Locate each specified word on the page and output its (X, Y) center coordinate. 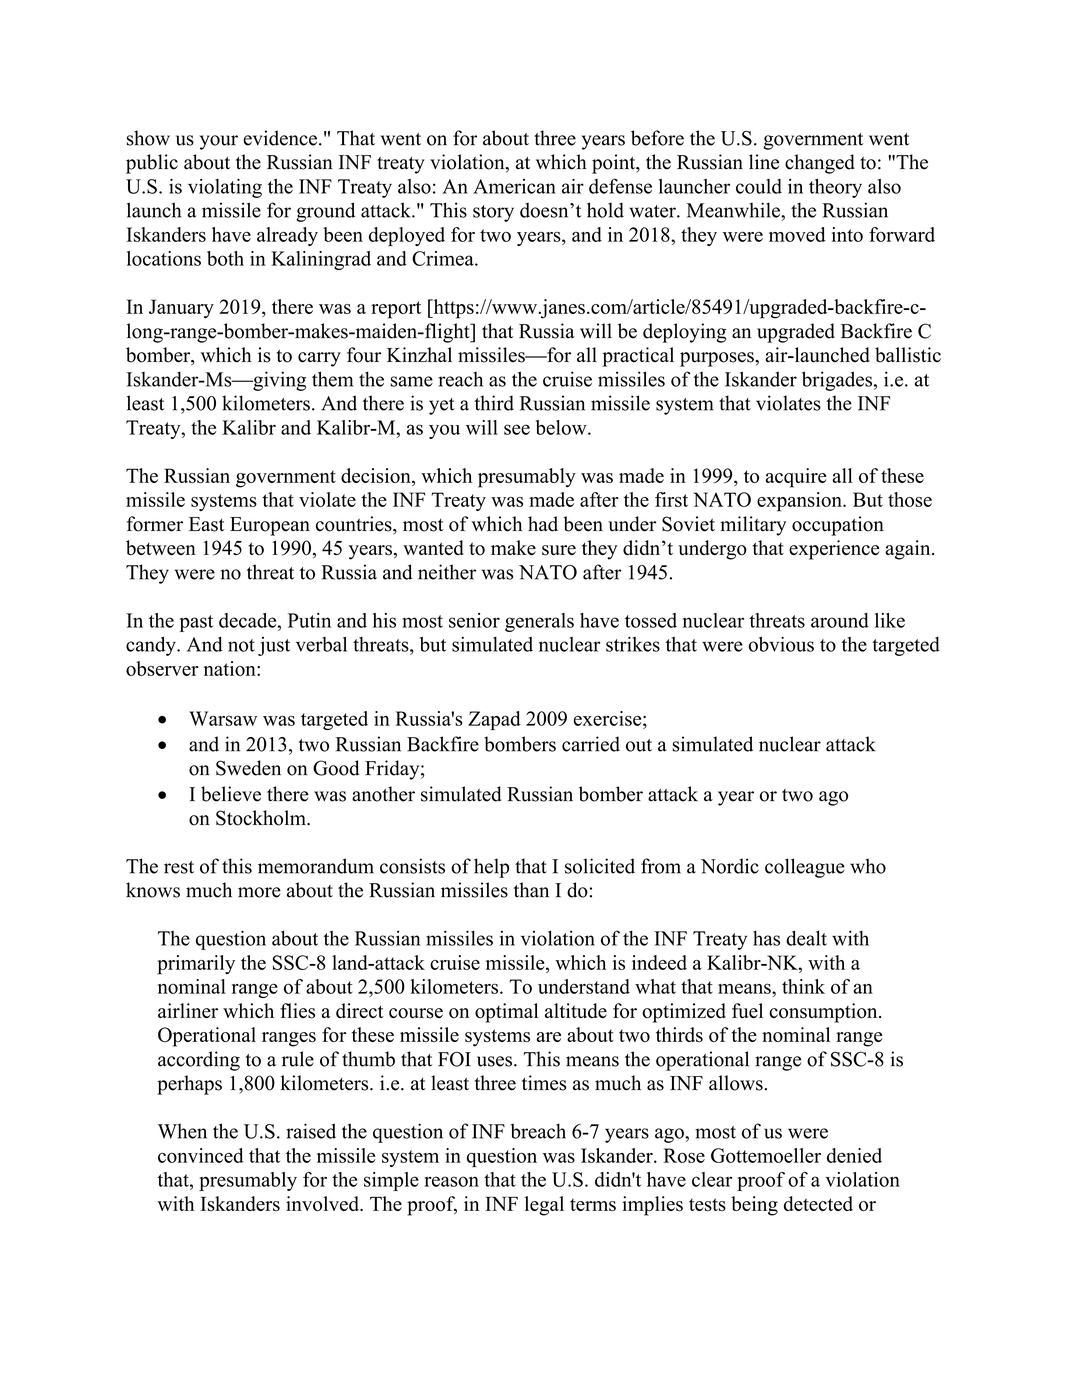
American (514, 186)
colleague (805, 868)
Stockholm (262, 818)
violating (225, 188)
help (491, 868)
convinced (201, 1155)
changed (820, 164)
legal (544, 1206)
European (270, 526)
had (543, 524)
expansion (800, 502)
